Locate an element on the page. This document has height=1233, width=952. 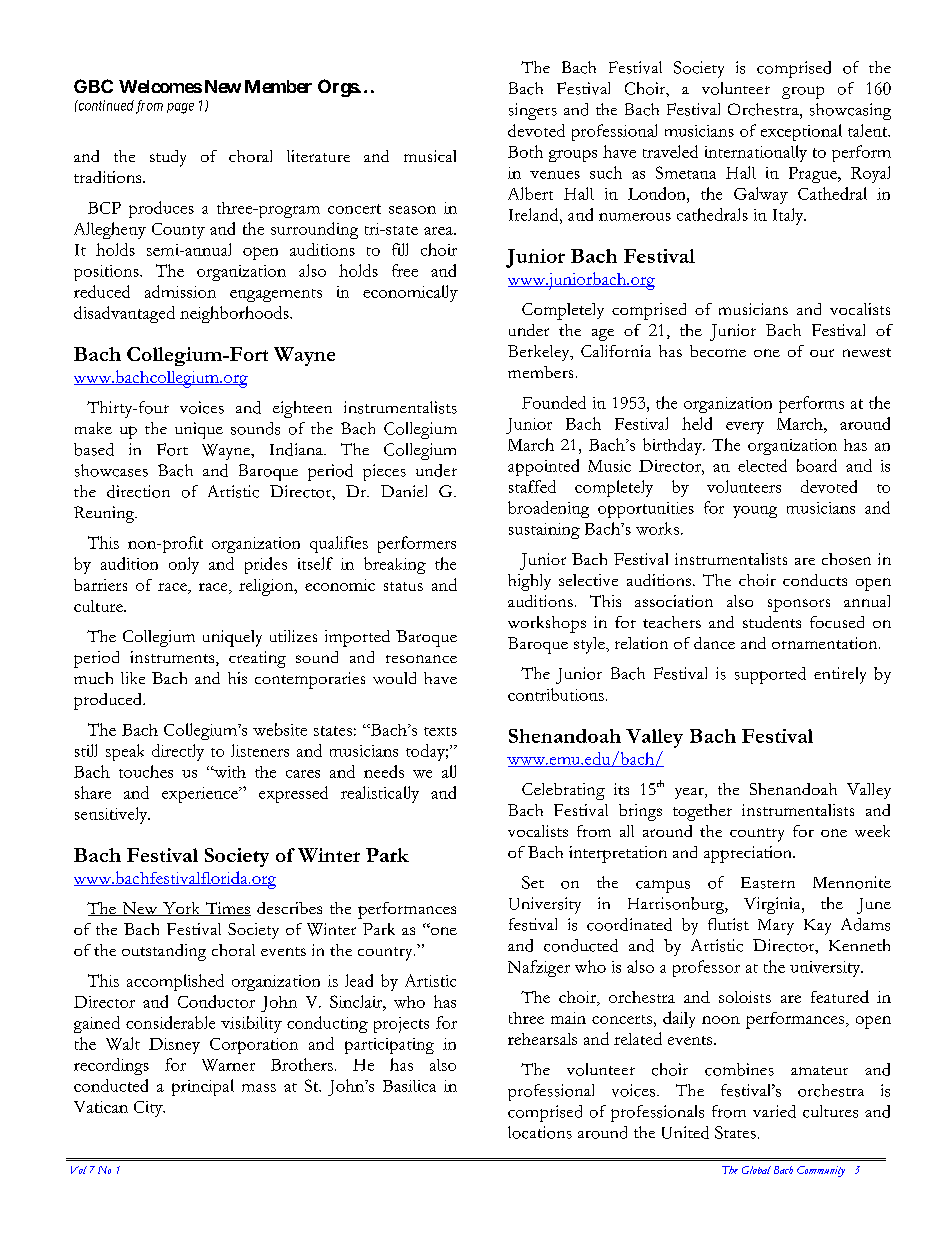
elected is located at coordinates (762, 465).
